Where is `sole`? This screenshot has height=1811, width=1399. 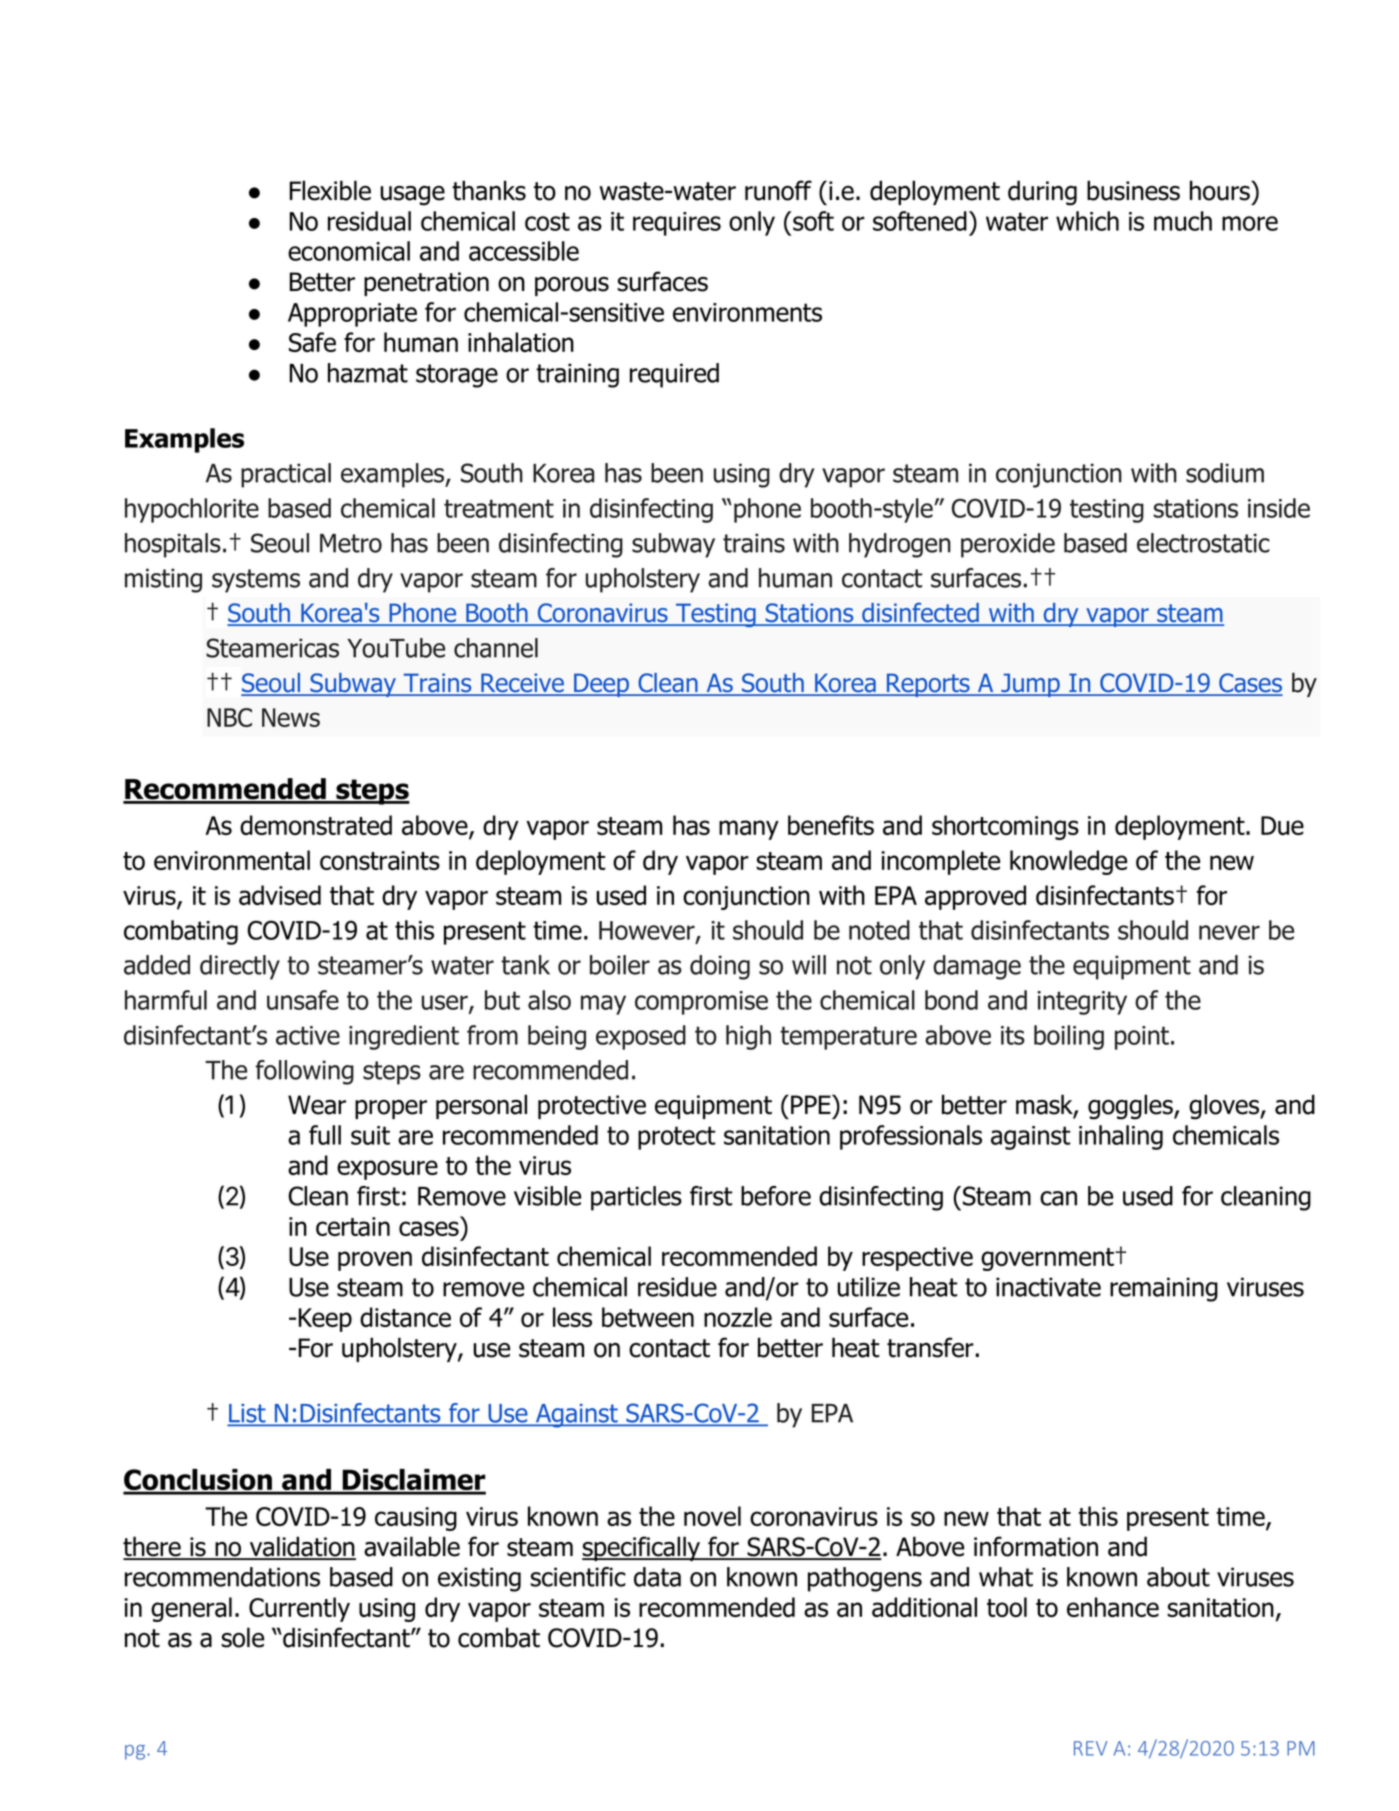
sole is located at coordinates (242, 1637).
